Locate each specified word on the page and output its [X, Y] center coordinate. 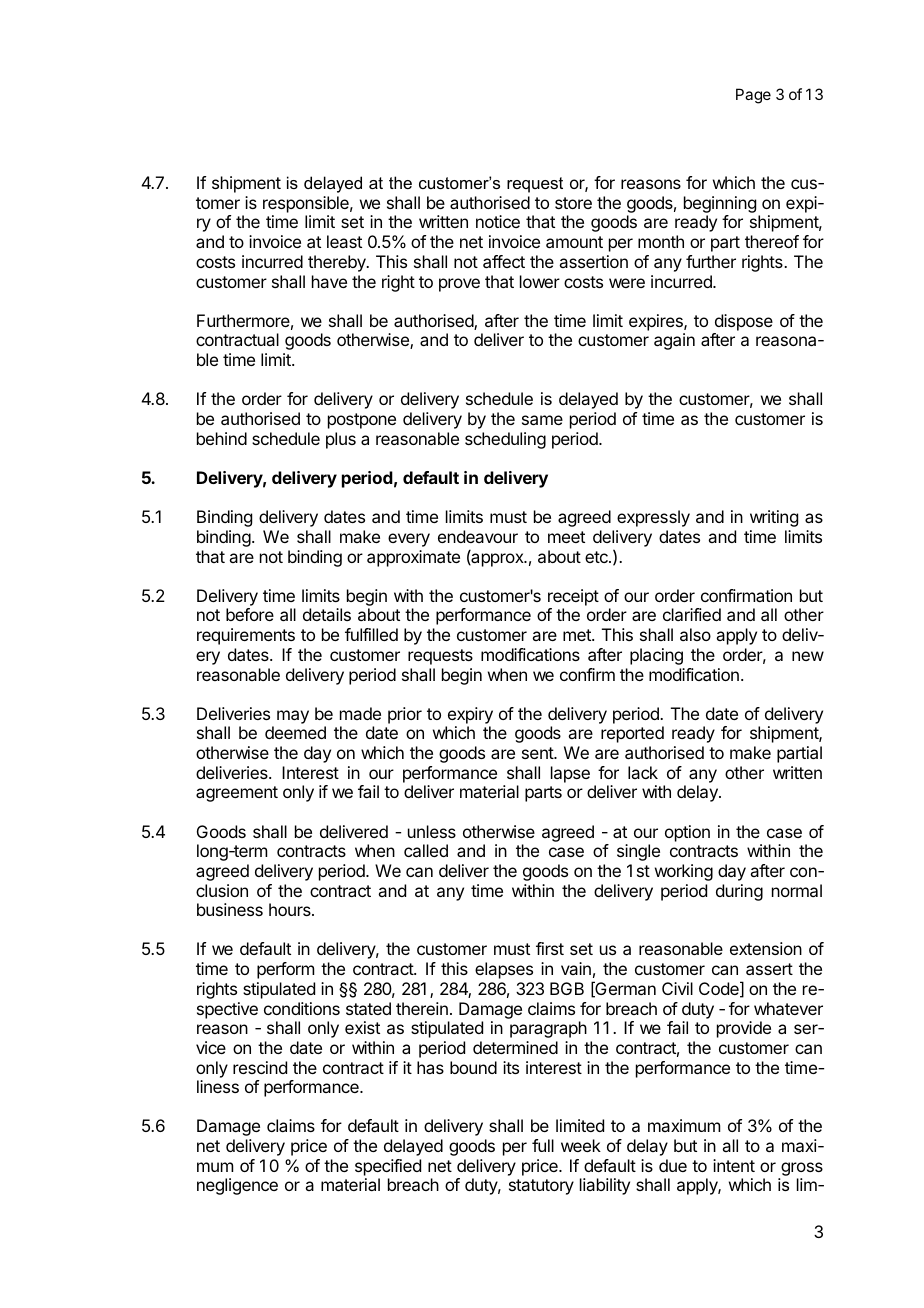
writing [774, 518]
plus [341, 440]
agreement [237, 794]
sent [538, 753]
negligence [237, 1186]
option [687, 833]
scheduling [505, 440]
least [344, 241]
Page [753, 96]
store [573, 203]
